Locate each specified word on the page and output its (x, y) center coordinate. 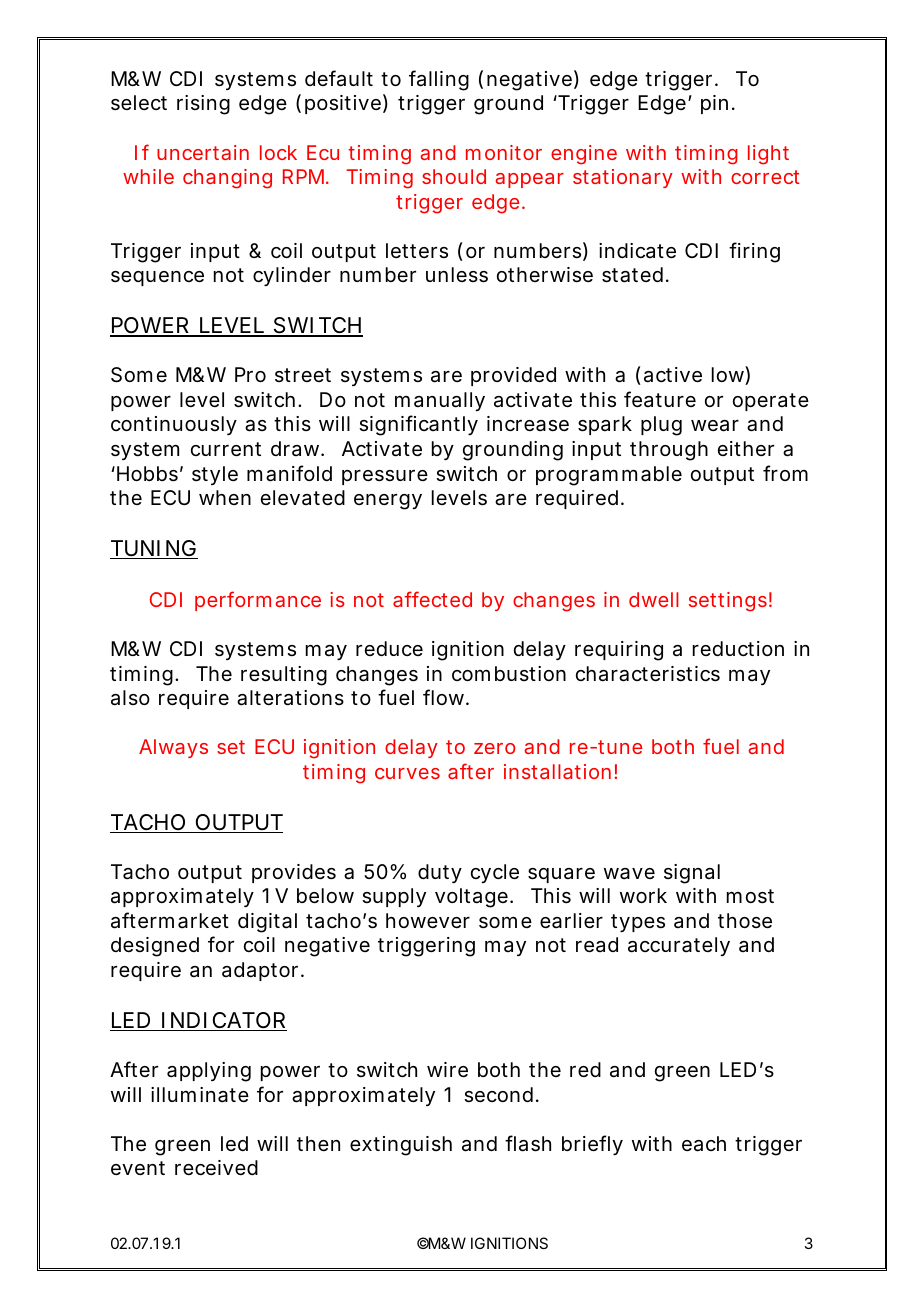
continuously (174, 425)
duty (440, 873)
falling (439, 80)
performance (258, 601)
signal (692, 874)
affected (432, 599)
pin (714, 104)
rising (203, 105)
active (673, 375)
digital (267, 923)
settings (728, 602)
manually (440, 401)
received (216, 1168)
